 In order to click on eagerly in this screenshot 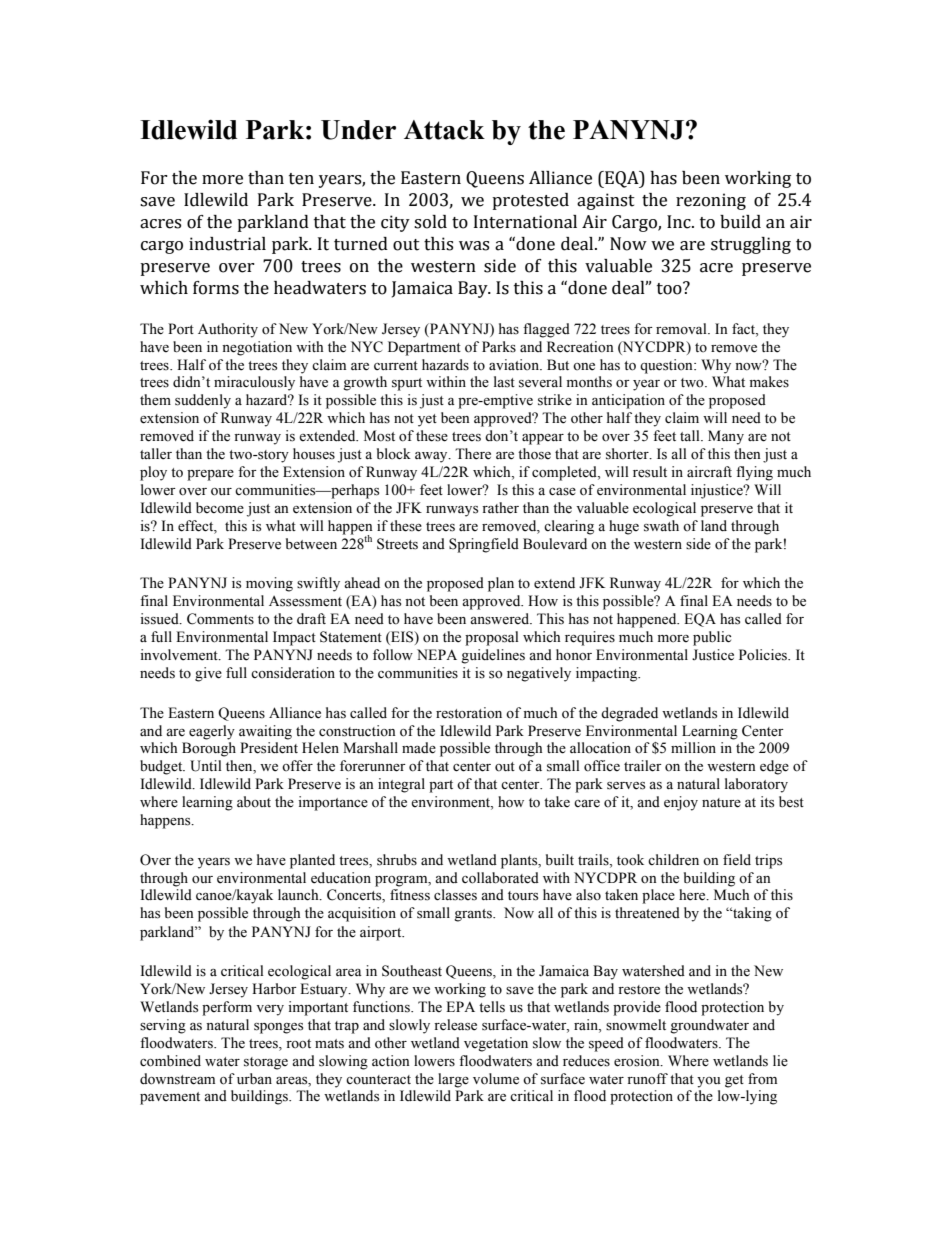, I will do `click(212, 732)`.
